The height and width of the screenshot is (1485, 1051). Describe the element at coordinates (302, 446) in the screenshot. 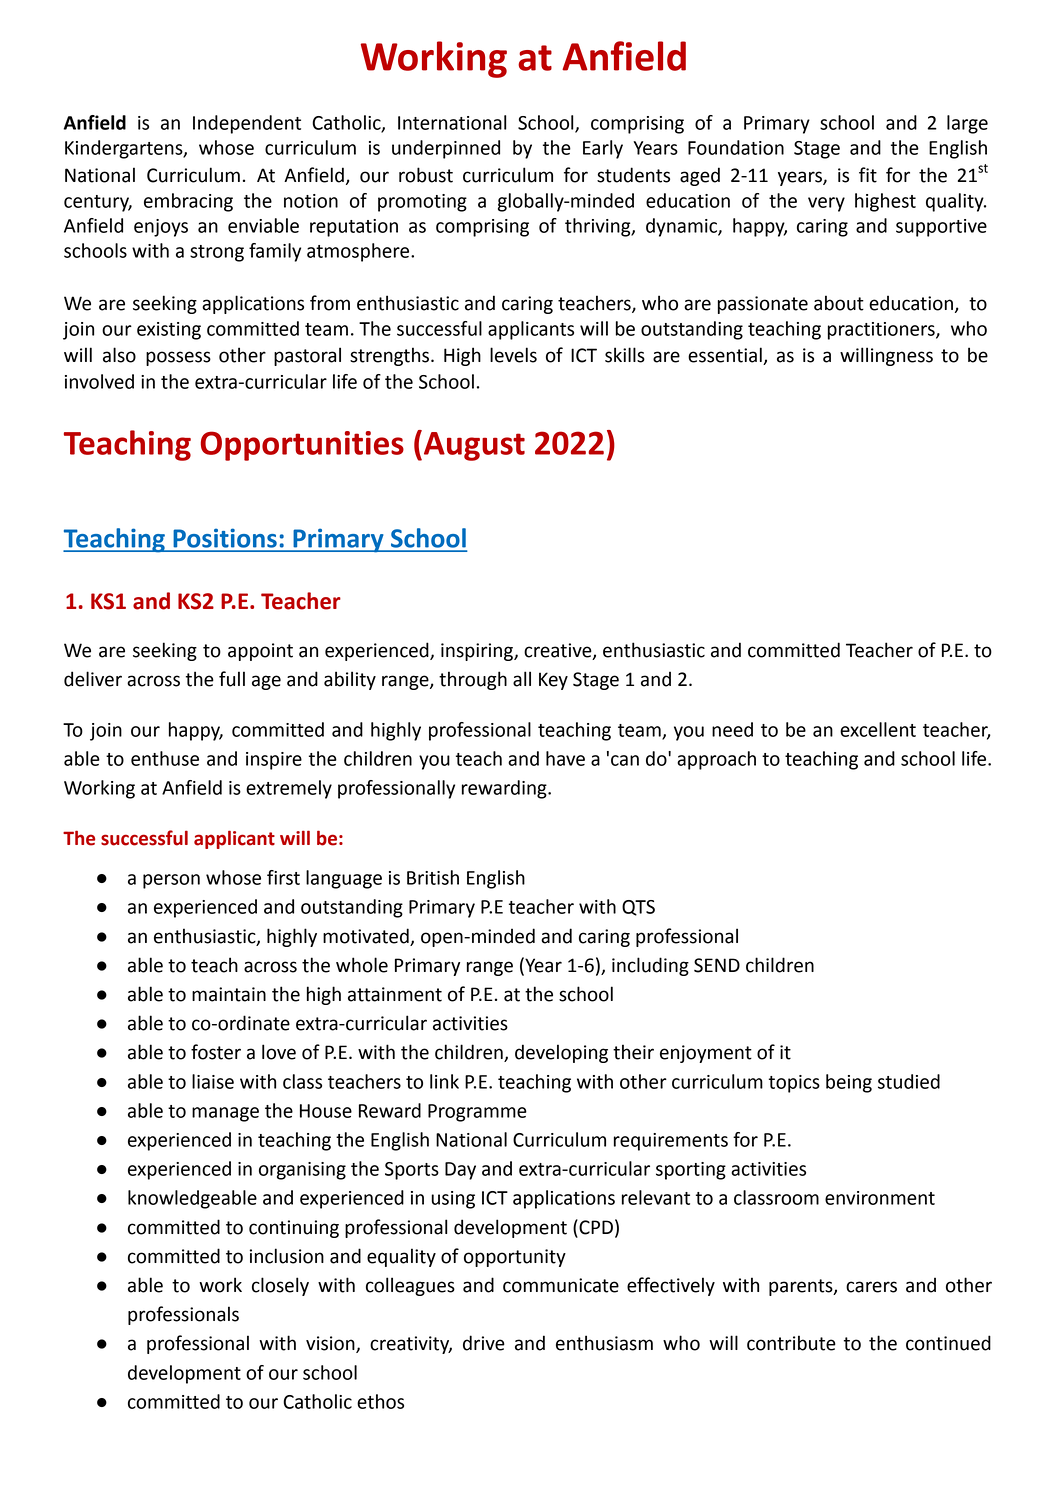

I see `Opportunities` at that location.
